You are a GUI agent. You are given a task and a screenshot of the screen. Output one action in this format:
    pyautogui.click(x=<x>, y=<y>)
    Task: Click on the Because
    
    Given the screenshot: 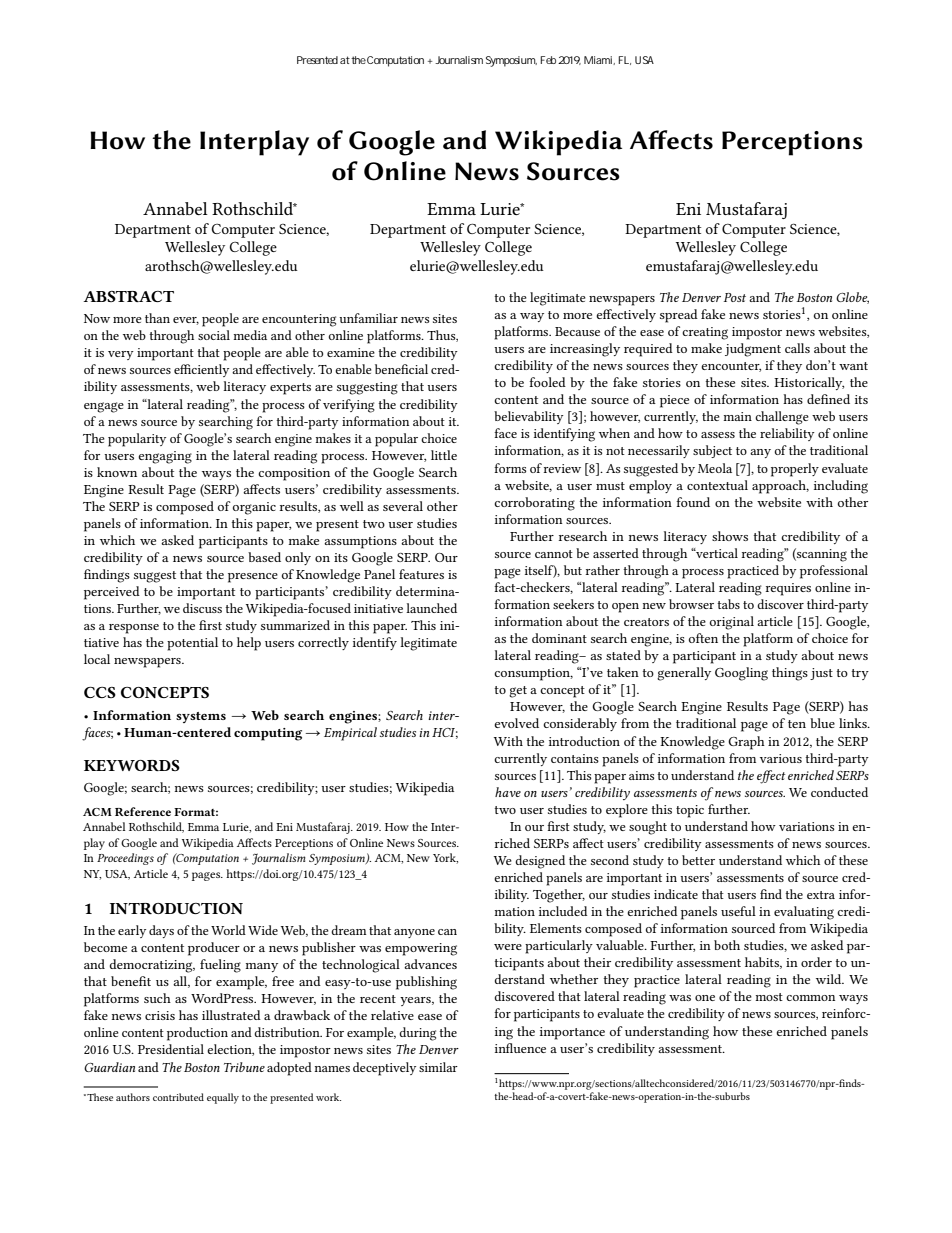 What is the action you would take?
    pyautogui.click(x=577, y=331)
